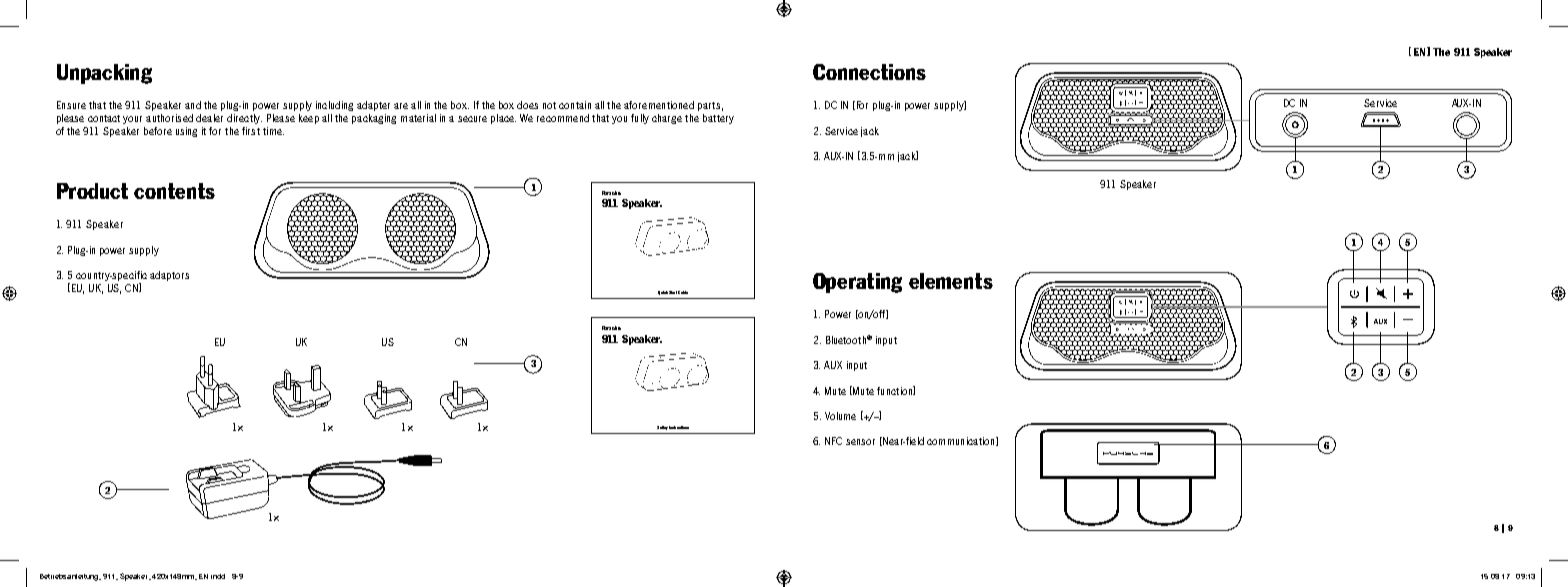  What do you see at coordinates (683, 292) in the screenshot?
I see `Guide` at bounding box center [683, 292].
